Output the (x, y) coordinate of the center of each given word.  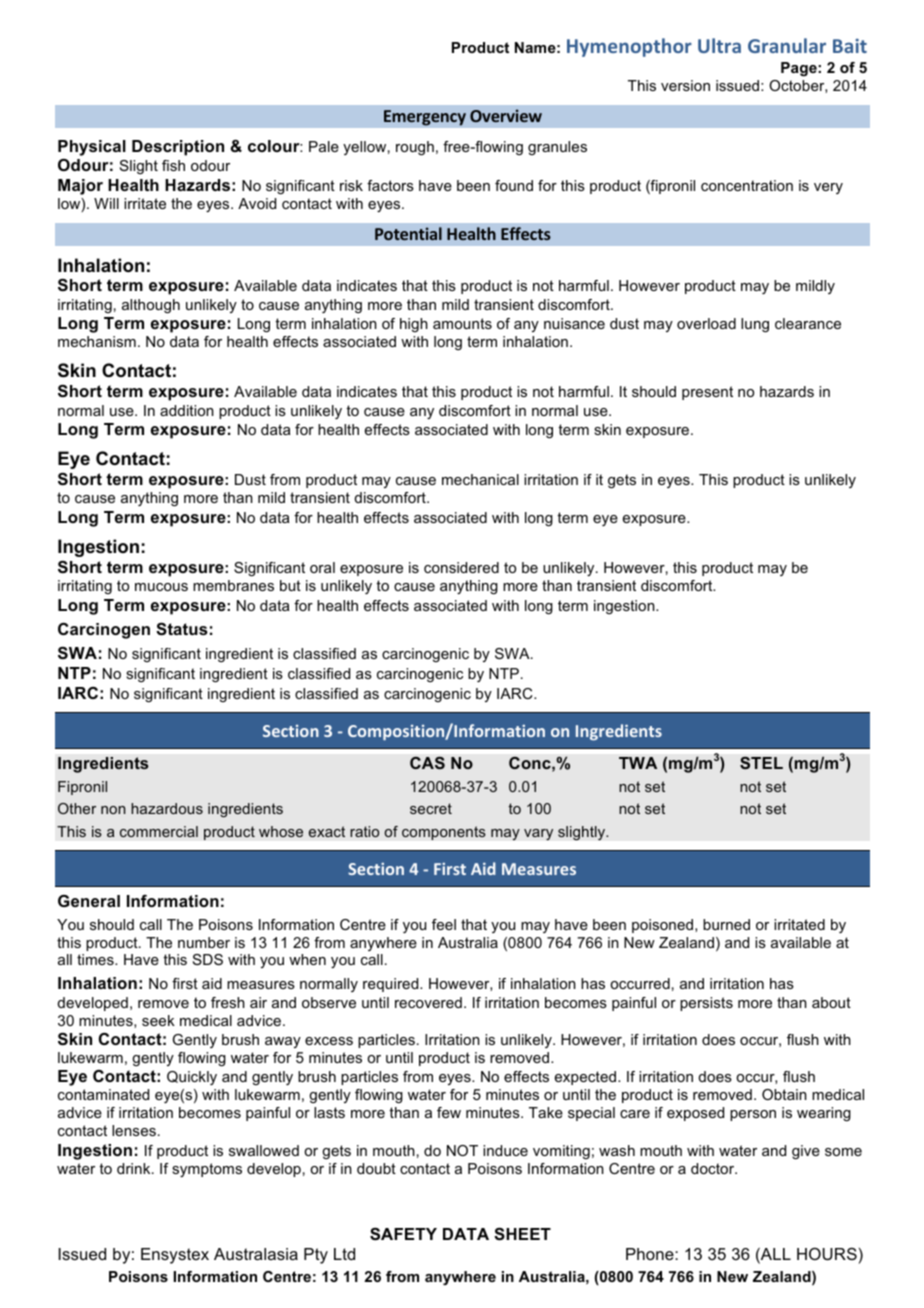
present (707, 393)
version (685, 85)
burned (726, 924)
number (204, 942)
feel (444, 924)
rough (415, 148)
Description (178, 148)
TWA (638, 763)
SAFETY (403, 1234)
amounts (462, 323)
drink (135, 1168)
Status (182, 629)
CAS (427, 763)
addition (187, 410)
